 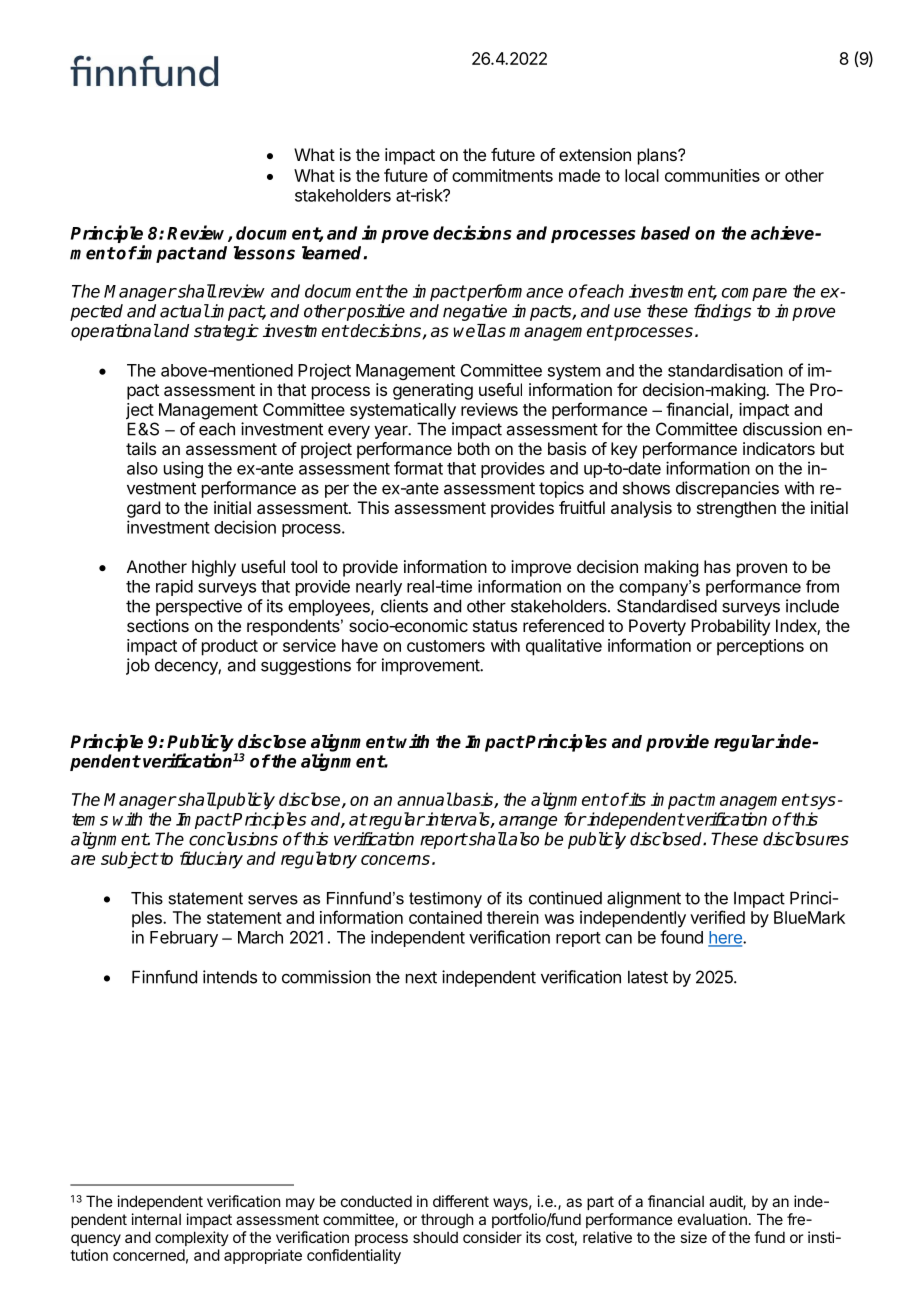 I want to click on strengthen, so click(x=736, y=509).
